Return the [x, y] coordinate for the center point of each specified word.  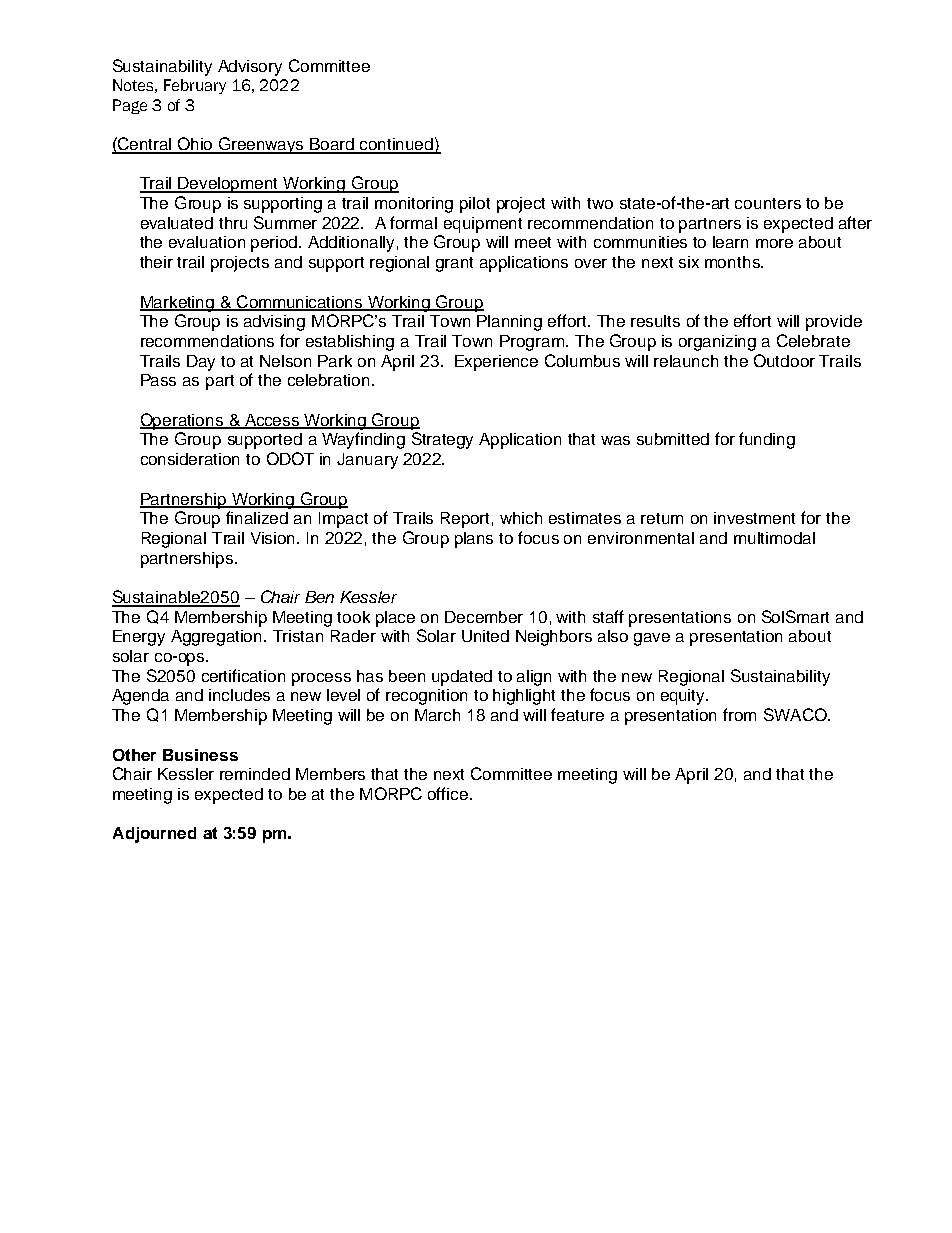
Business [200, 755]
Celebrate [813, 340]
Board [333, 145]
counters [768, 203]
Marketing [178, 304]
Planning [509, 323]
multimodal [774, 538]
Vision [274, 538]
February [195, 86]
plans [474, 540]
